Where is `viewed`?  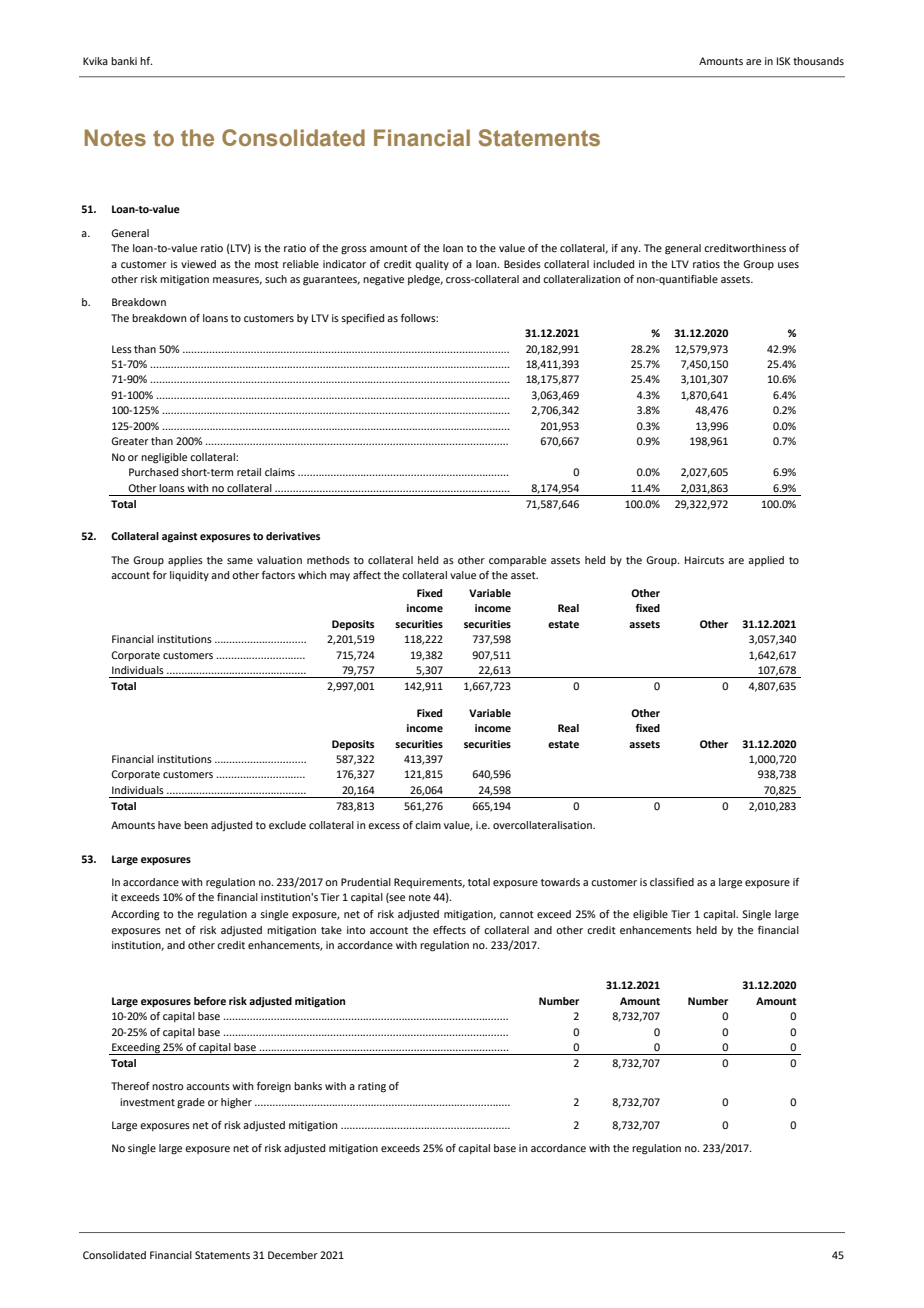
viewed is located at coordinates (198, 264).
